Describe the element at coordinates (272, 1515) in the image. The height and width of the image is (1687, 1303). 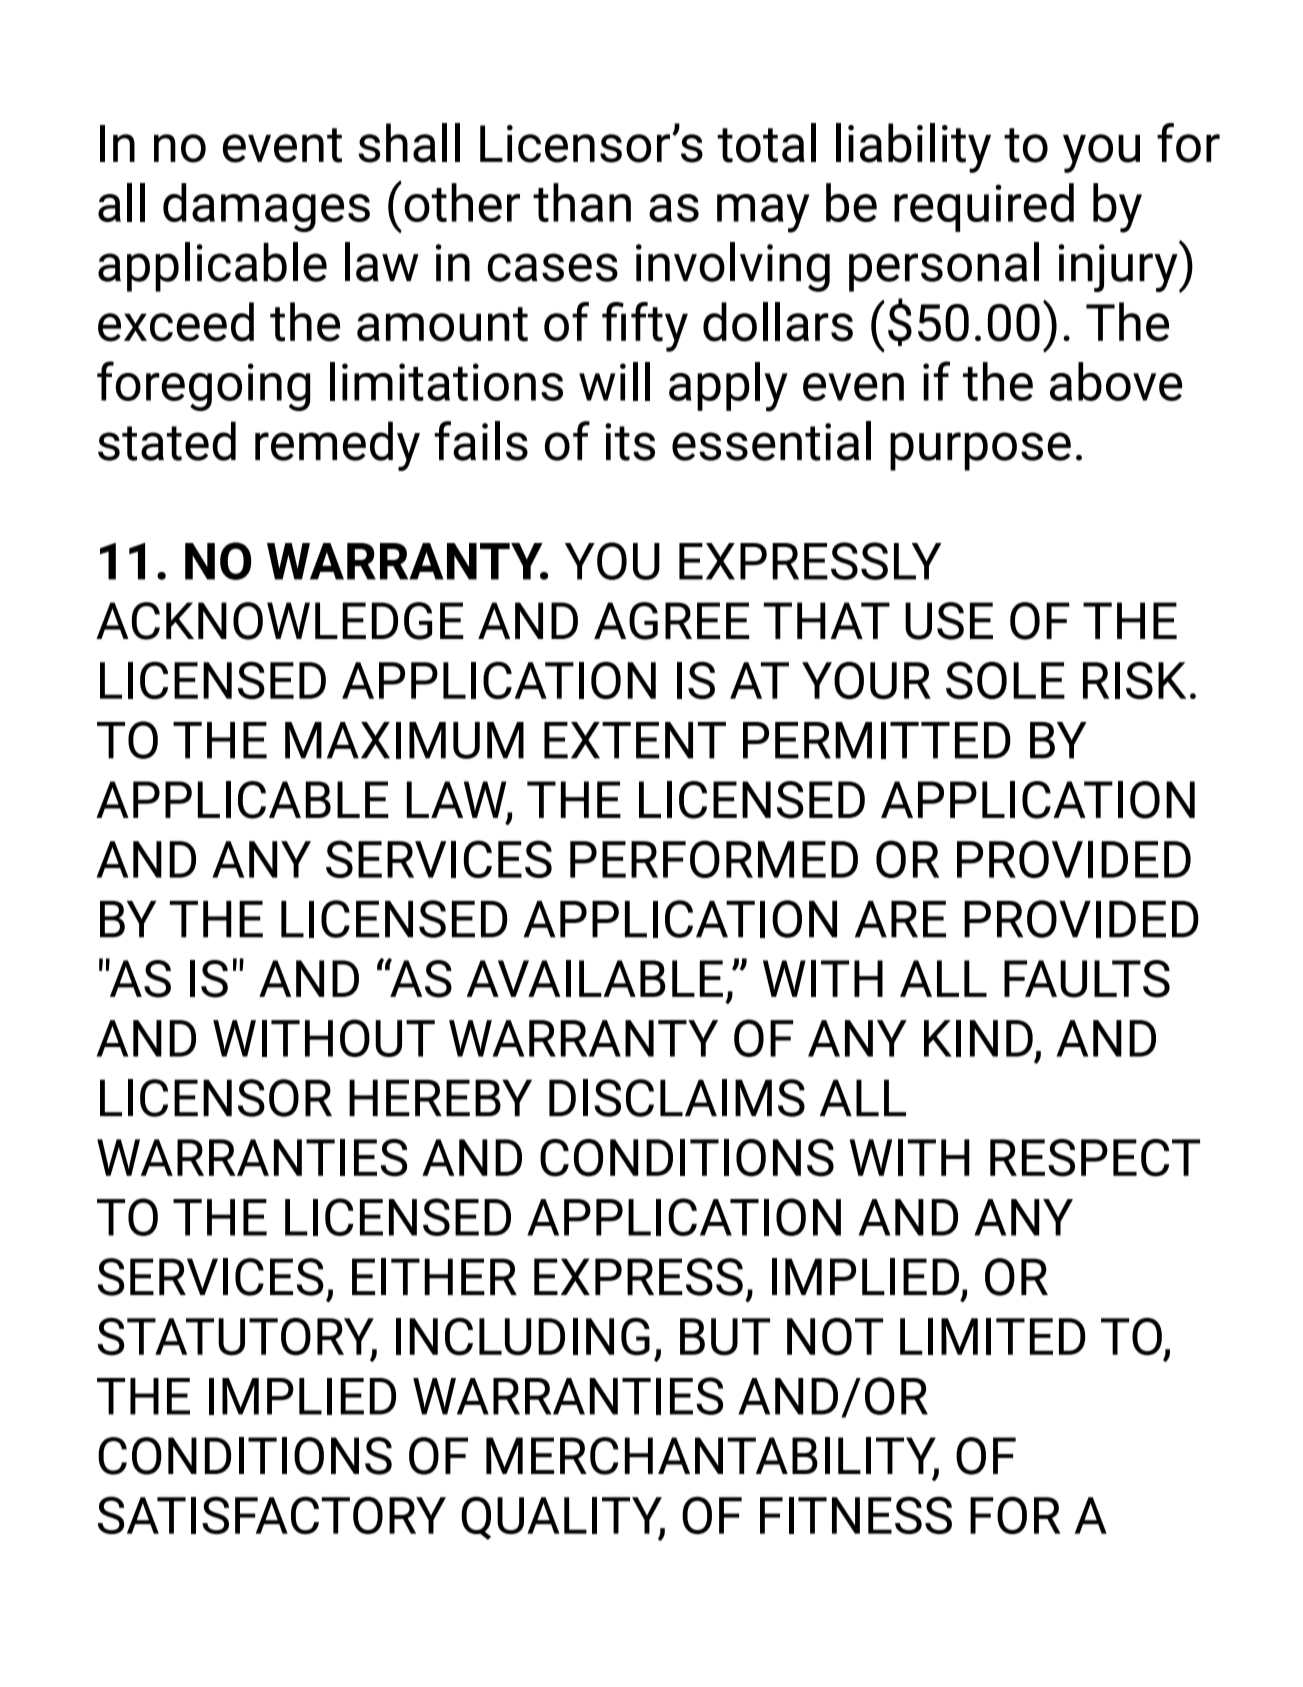
I see `SATISFACTORY` at that location.
